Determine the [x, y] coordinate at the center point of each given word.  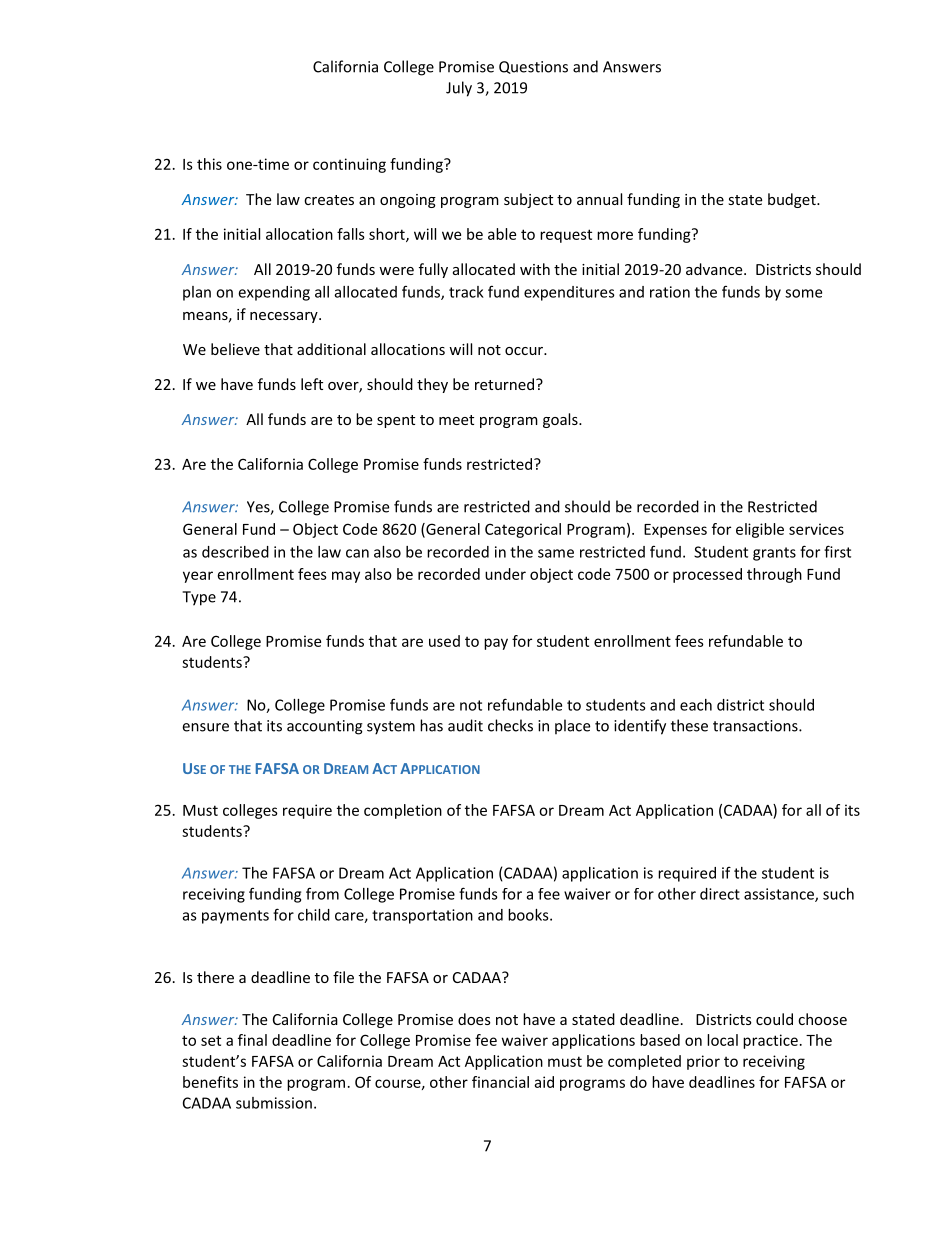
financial [500, 1082]
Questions [533, 67]
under [505, 574]
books [529, 915]
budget [793, 200]
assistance [780, 895]
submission [274, 1103]
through [774, 575]
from [322, 893]
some [803, 293]
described [235, 552]
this [209, 164]
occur [525, 351]
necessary [285, 317]
